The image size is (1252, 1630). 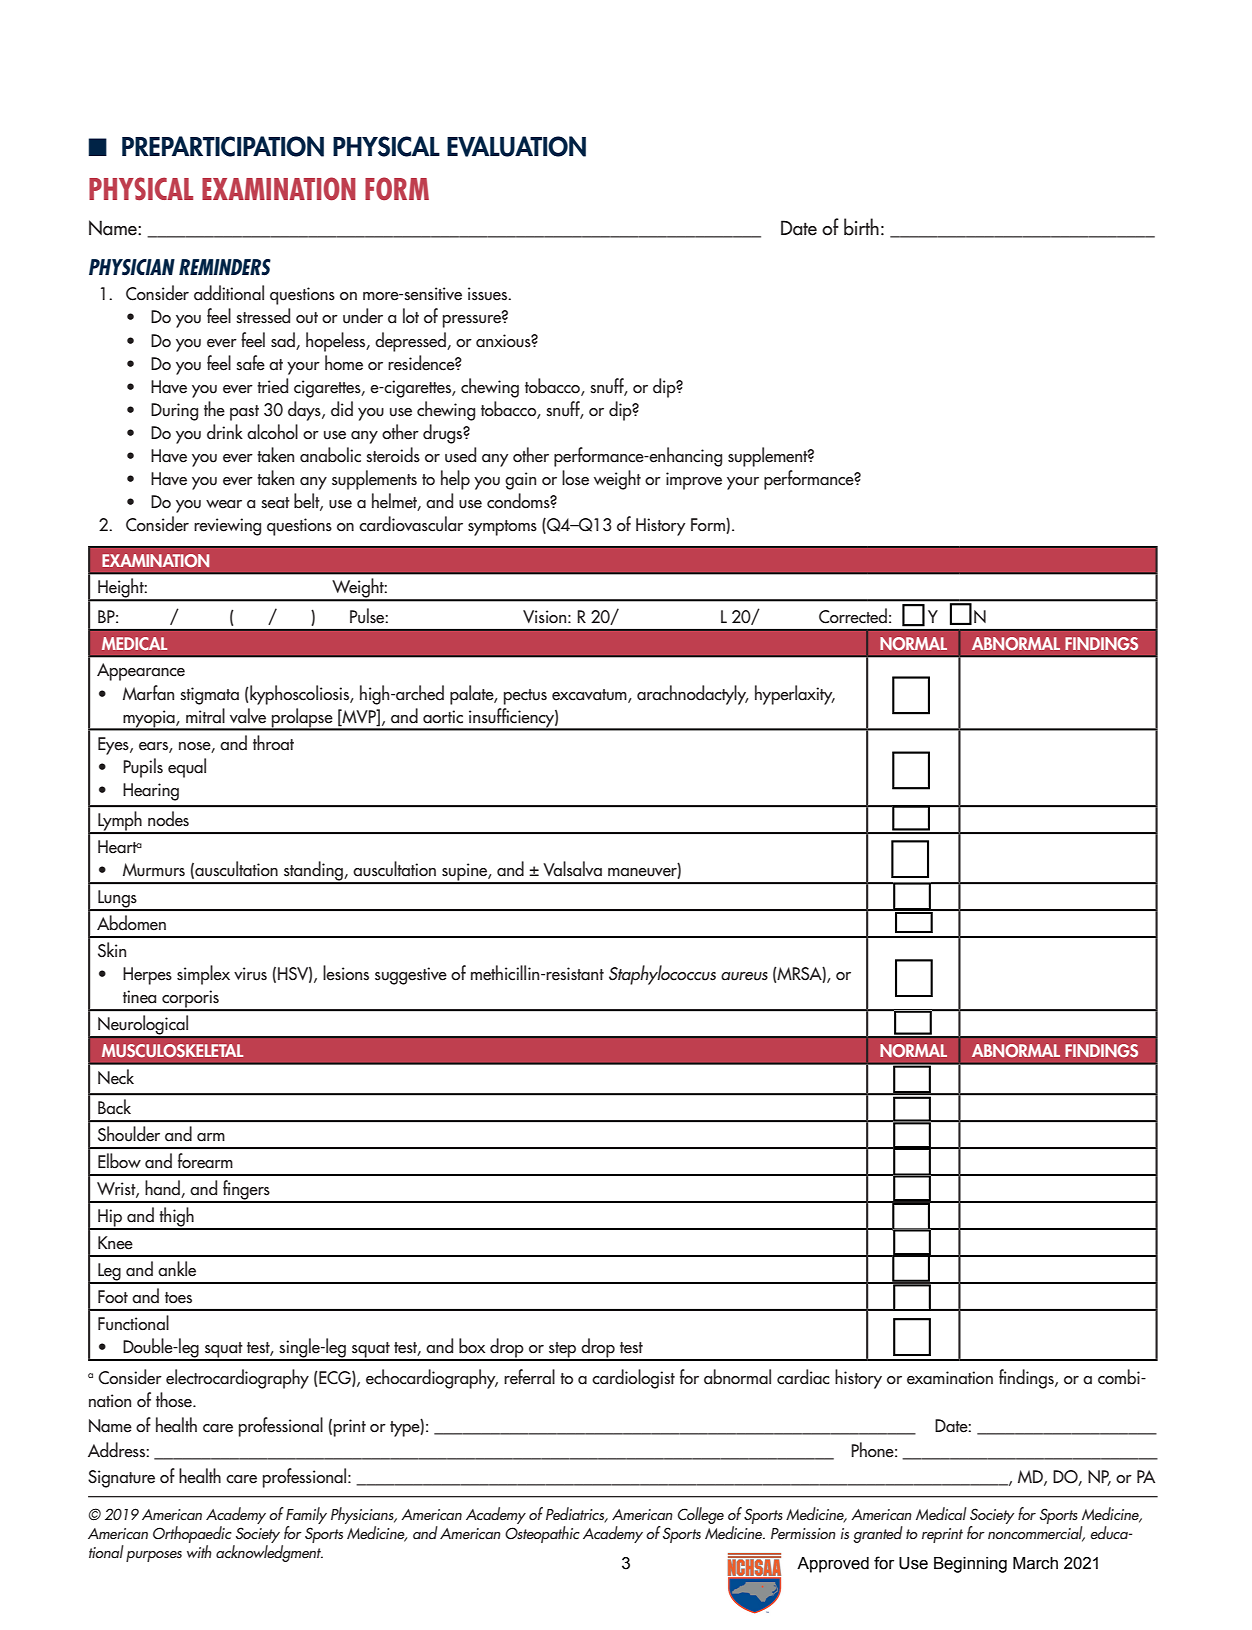 What do you see at coordinates (542, 1534) in the screenshot?
I see `Osteopathic` at bounding box center [542, 1534].
